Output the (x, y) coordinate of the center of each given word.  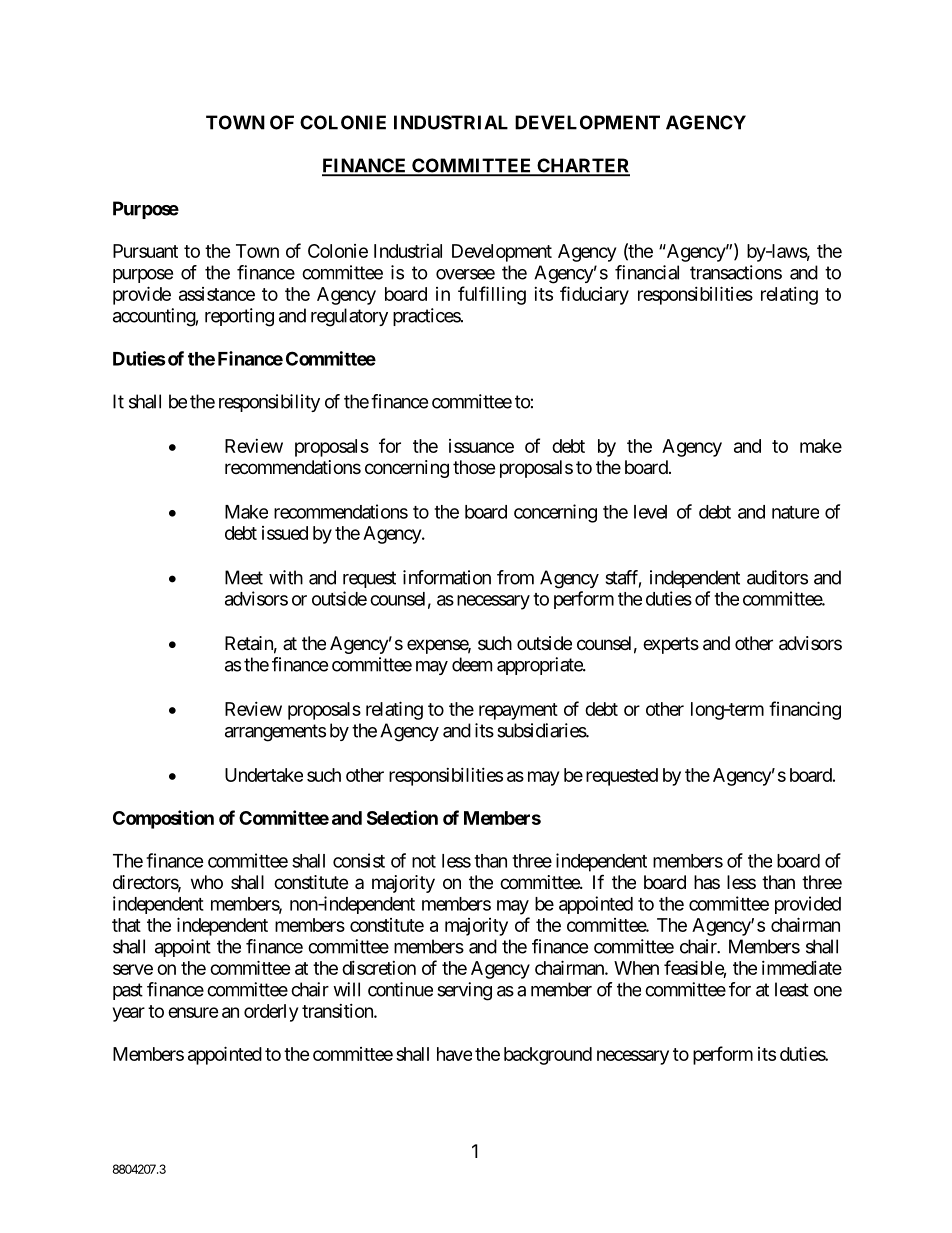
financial (647, 272)
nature (795, 512)
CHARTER (582, 166)
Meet (244, 577)
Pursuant (145, 251)
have (454, 1054)
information (447, 577)
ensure (193, 1012)
